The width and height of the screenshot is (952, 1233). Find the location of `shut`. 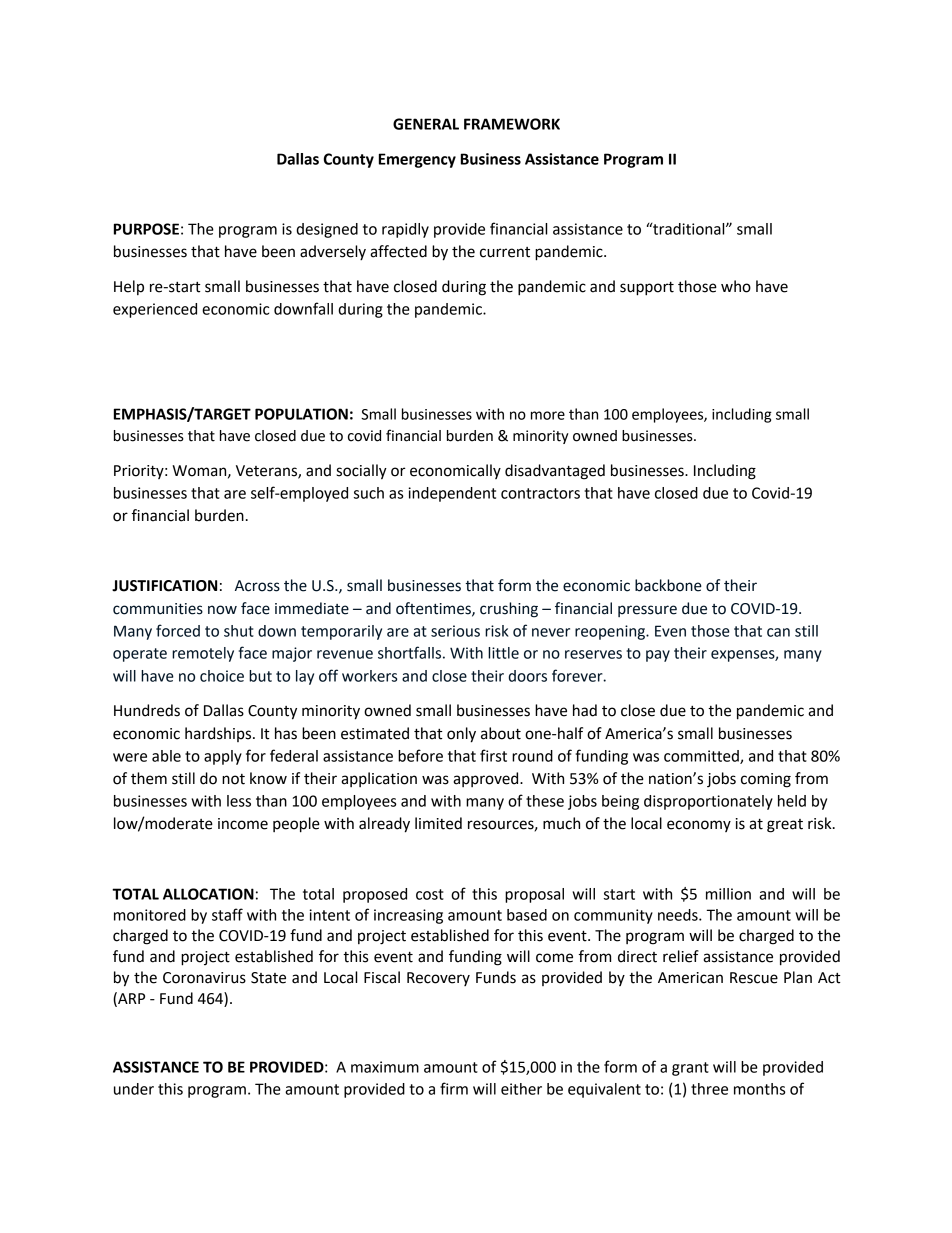

shut is located at coordinates (239, 631).
